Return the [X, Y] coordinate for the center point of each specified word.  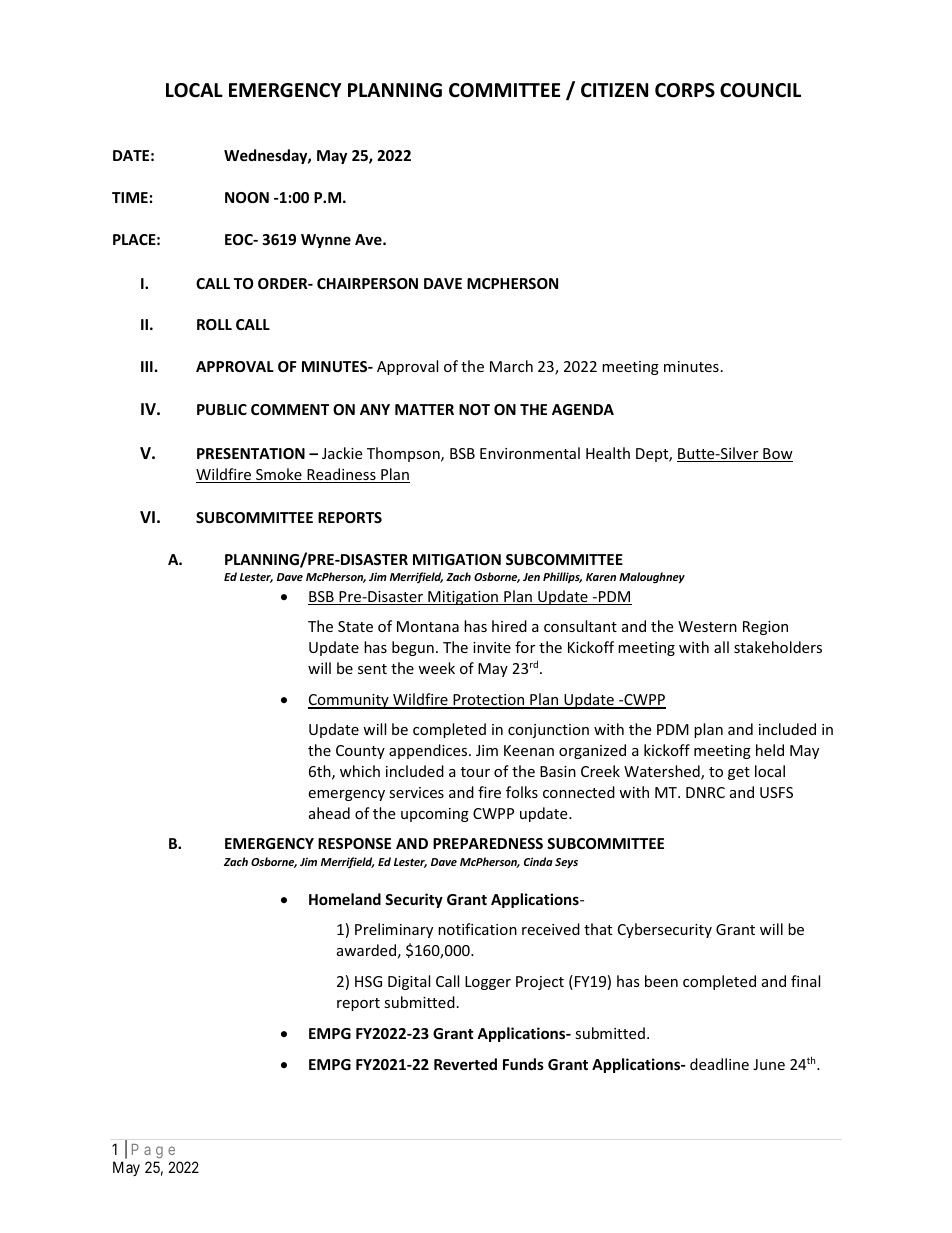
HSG [368, 981]
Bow [777, 455]
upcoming [435, 815]
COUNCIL [760, 90]
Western [707, 626]
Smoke [279, 475]
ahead [329, 813]
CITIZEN [614, 90]
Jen [531, 577]
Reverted [465, 1064]
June [769, 1064]
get [739, 773]
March [511, 366]
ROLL [214, 324]
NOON [247, 197]
